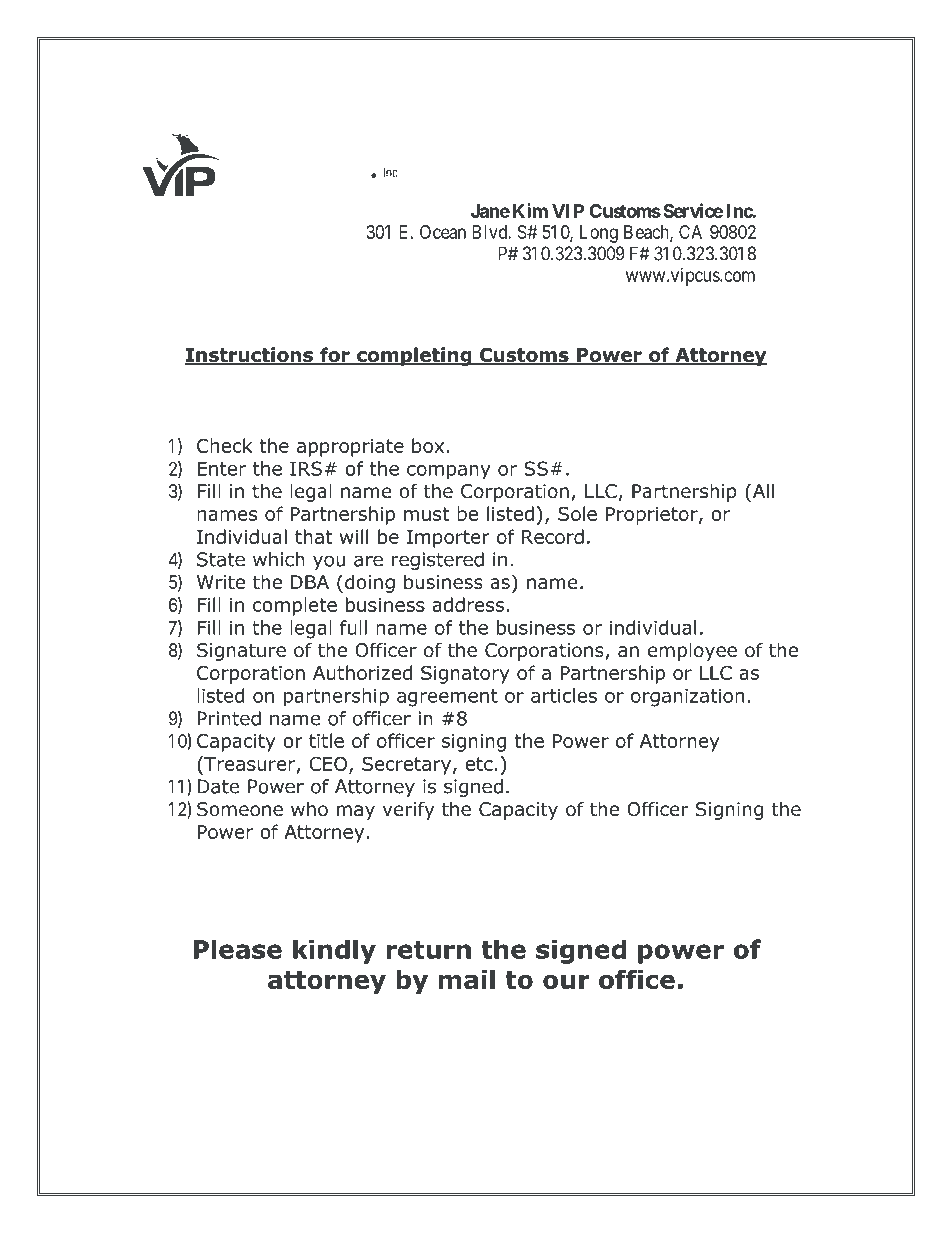  I want to click on Long, so click(599, 234).
